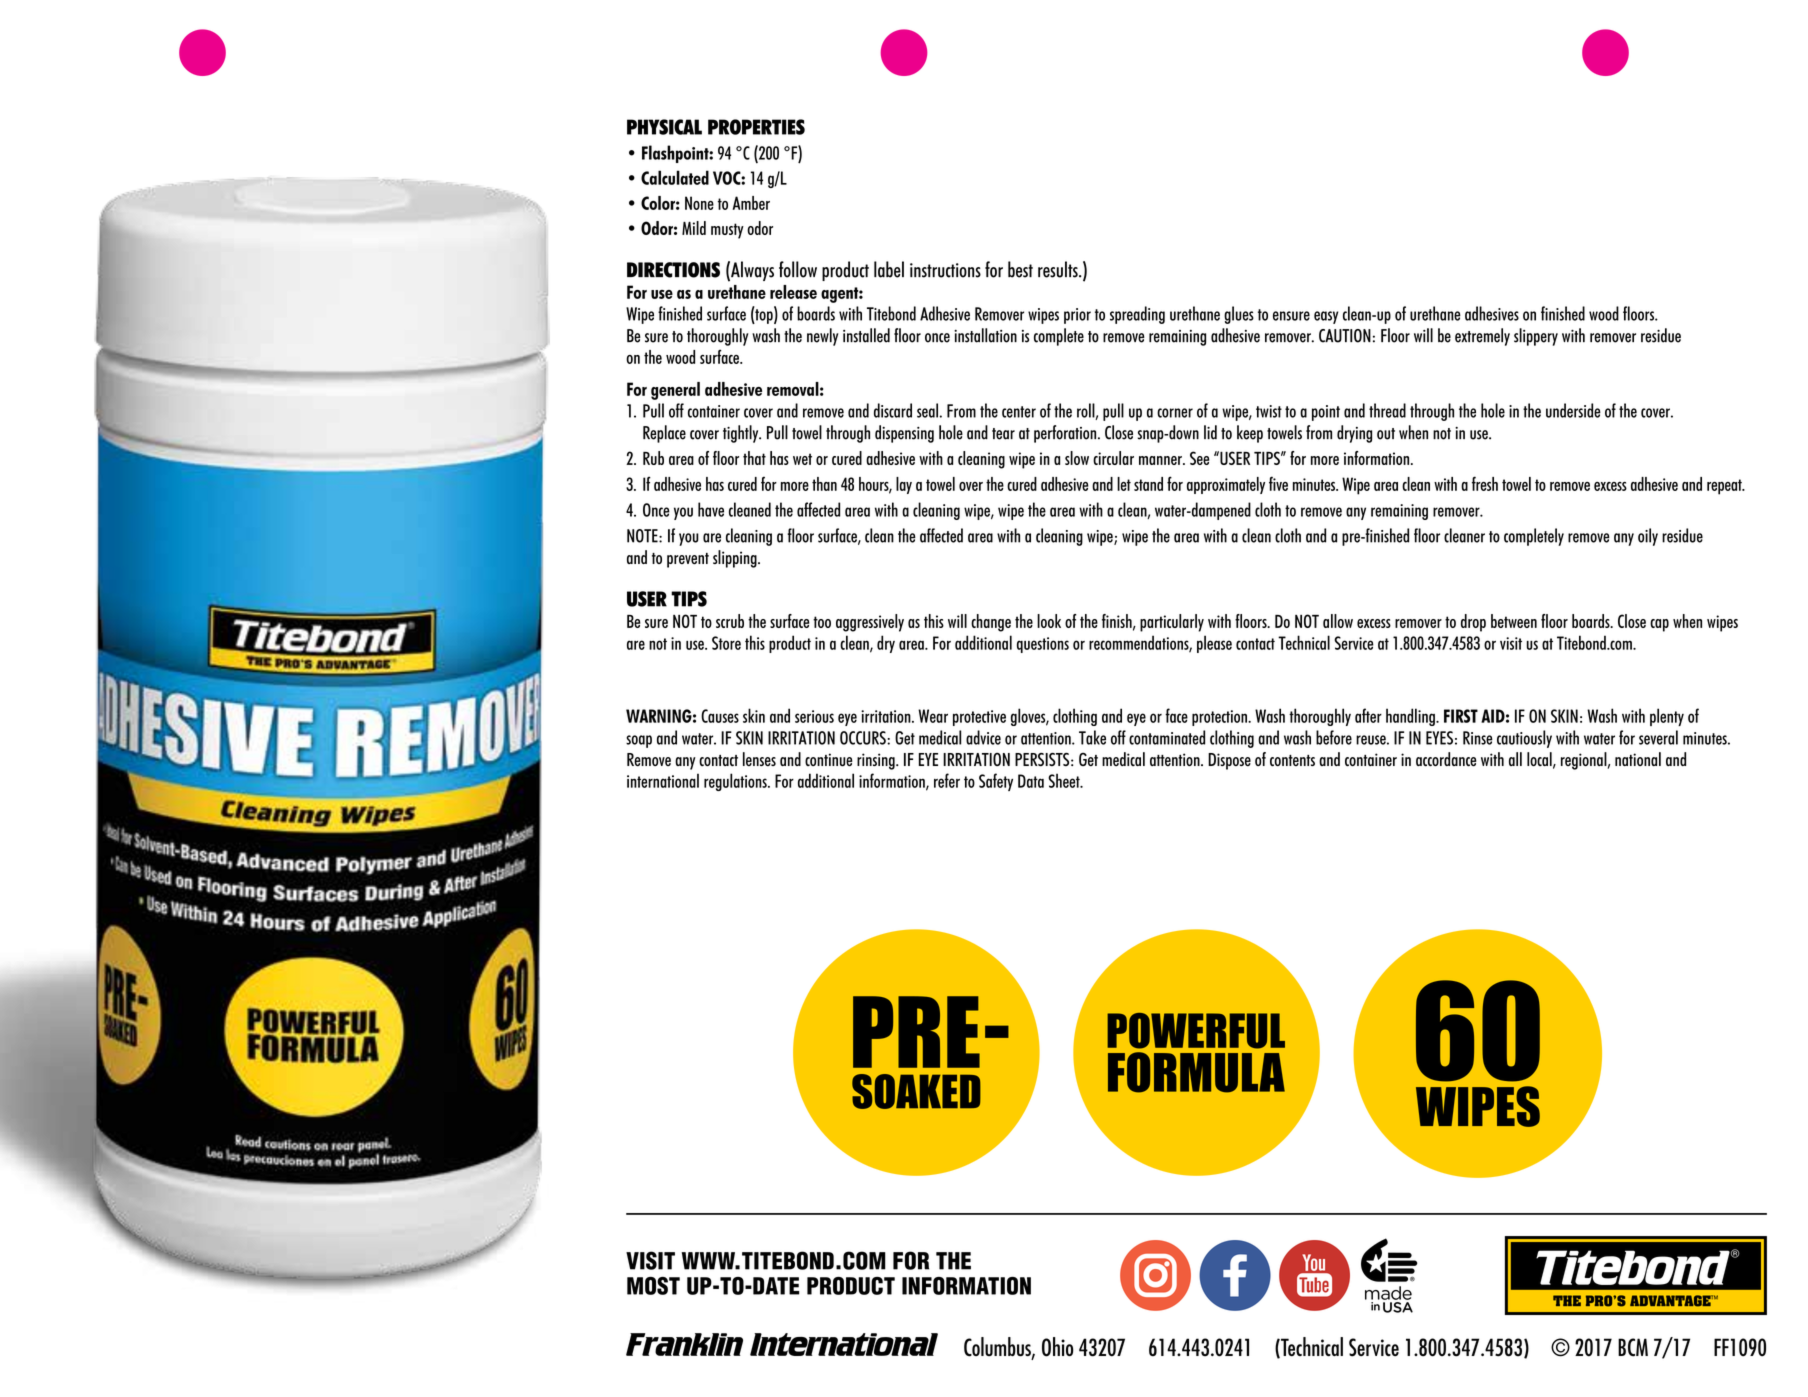 The image size is (1808, 1397). What do you see at coordinates (736, 782) in the screenshot?
I see `regulations` at bounding box center [736, 782].
